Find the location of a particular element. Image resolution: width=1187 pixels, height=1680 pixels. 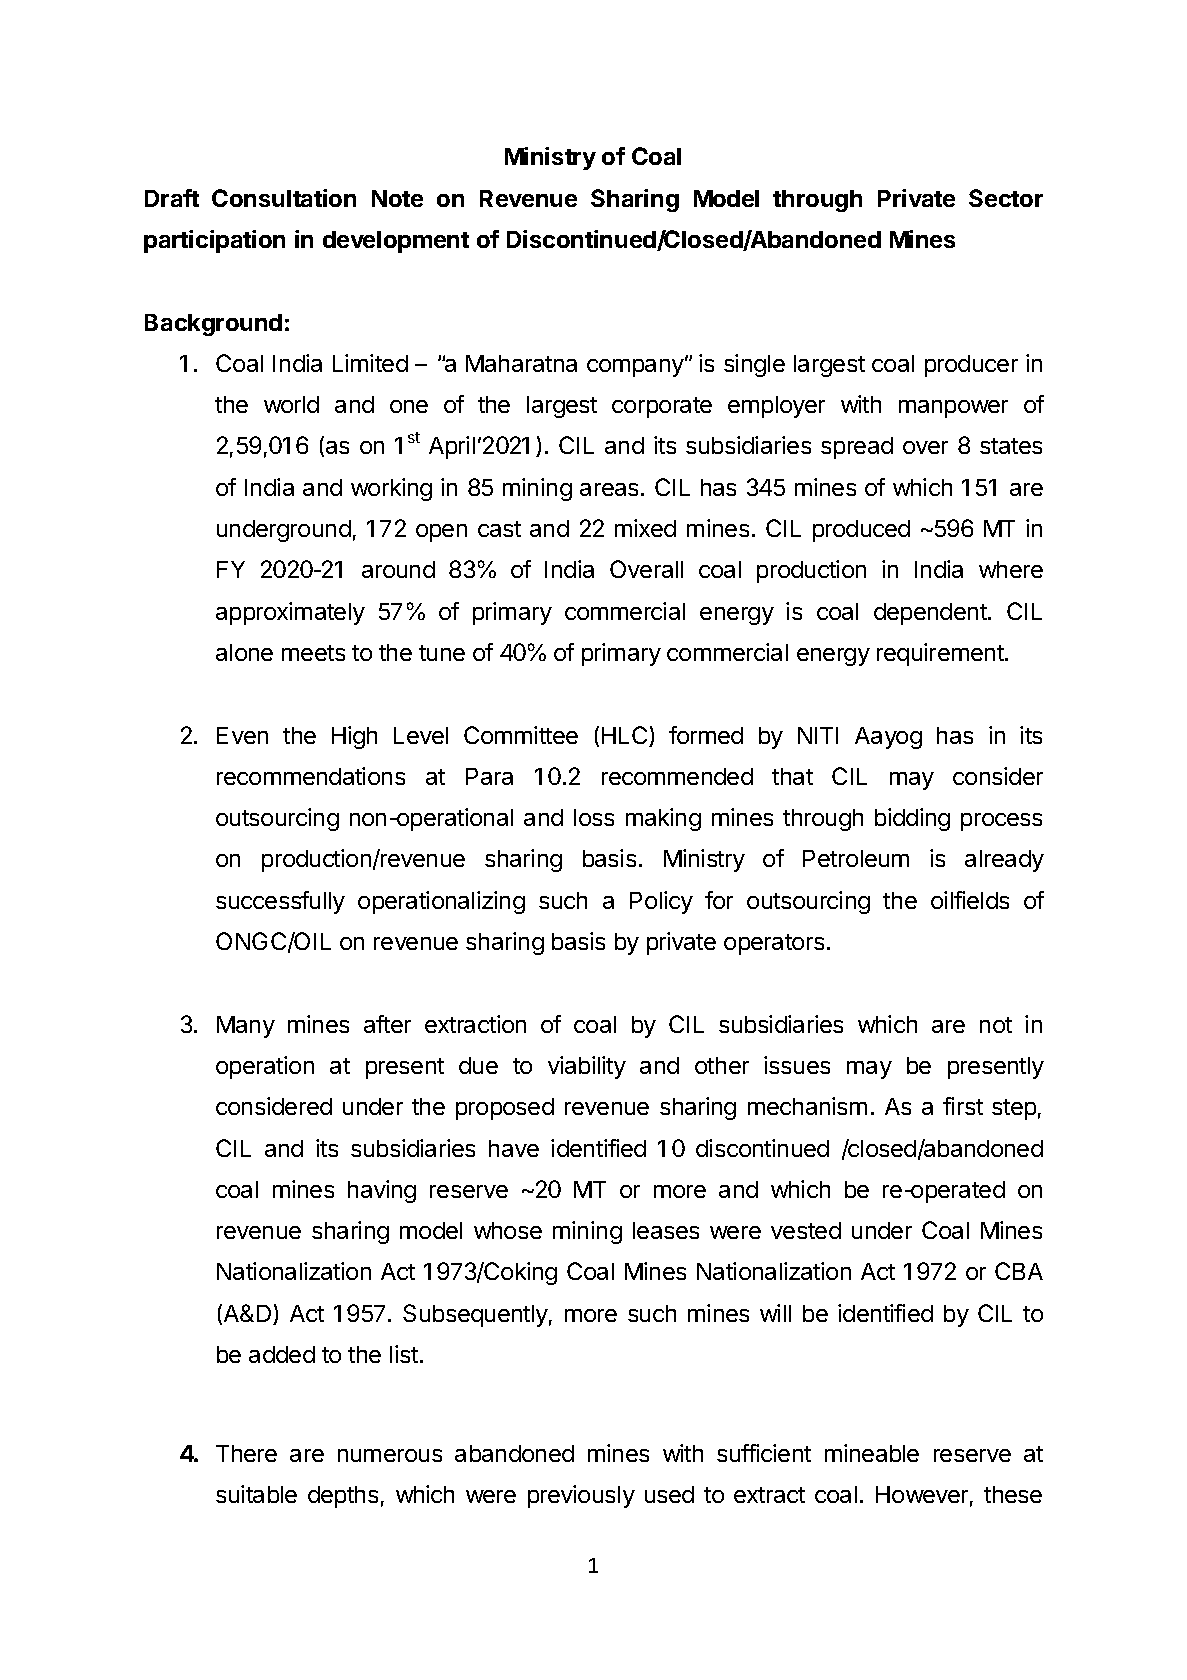

Sector is located at coordinates (1006, 198).
